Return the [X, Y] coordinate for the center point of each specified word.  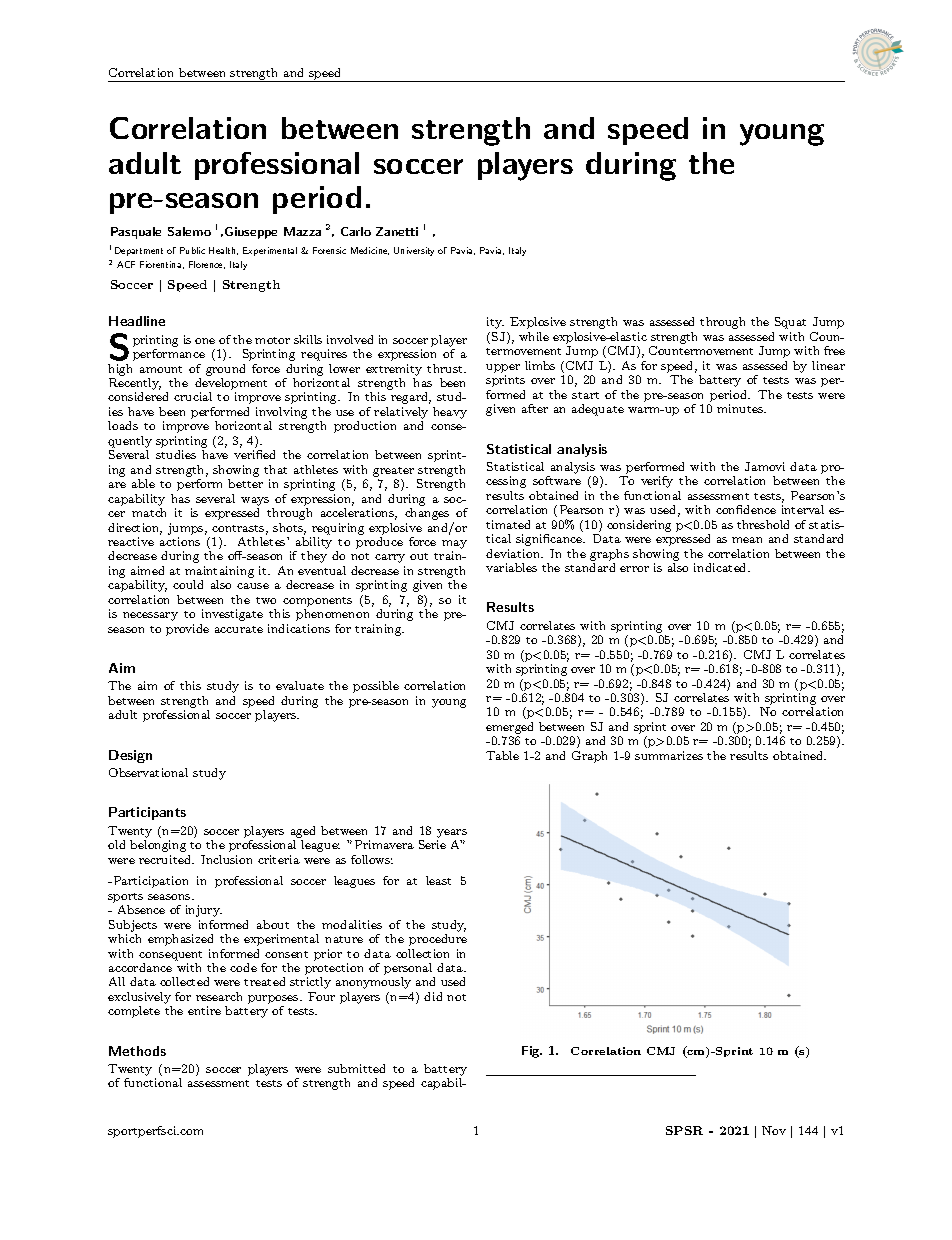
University [414, 251]
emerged [509, 729]
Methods [137, 1051]
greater [393, 472]
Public [192, 250]
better [245, 483]
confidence [746, 509]
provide [187, 630]
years [452, 833]
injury [204, 911]
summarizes [669, 755]
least [438, 880]
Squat [790, 323]
